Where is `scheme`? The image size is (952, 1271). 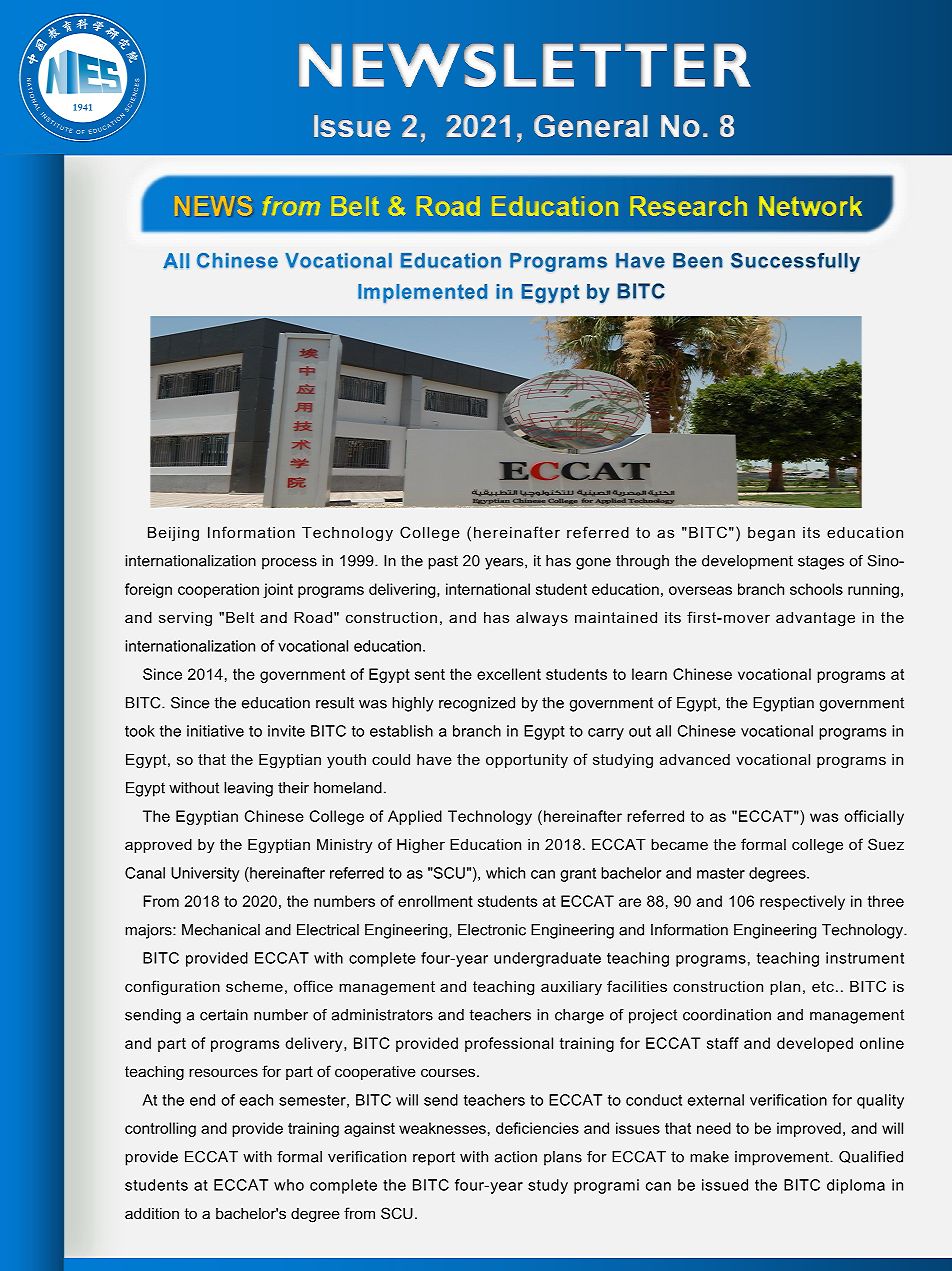
scheme is located at coordinates (254, 986).
